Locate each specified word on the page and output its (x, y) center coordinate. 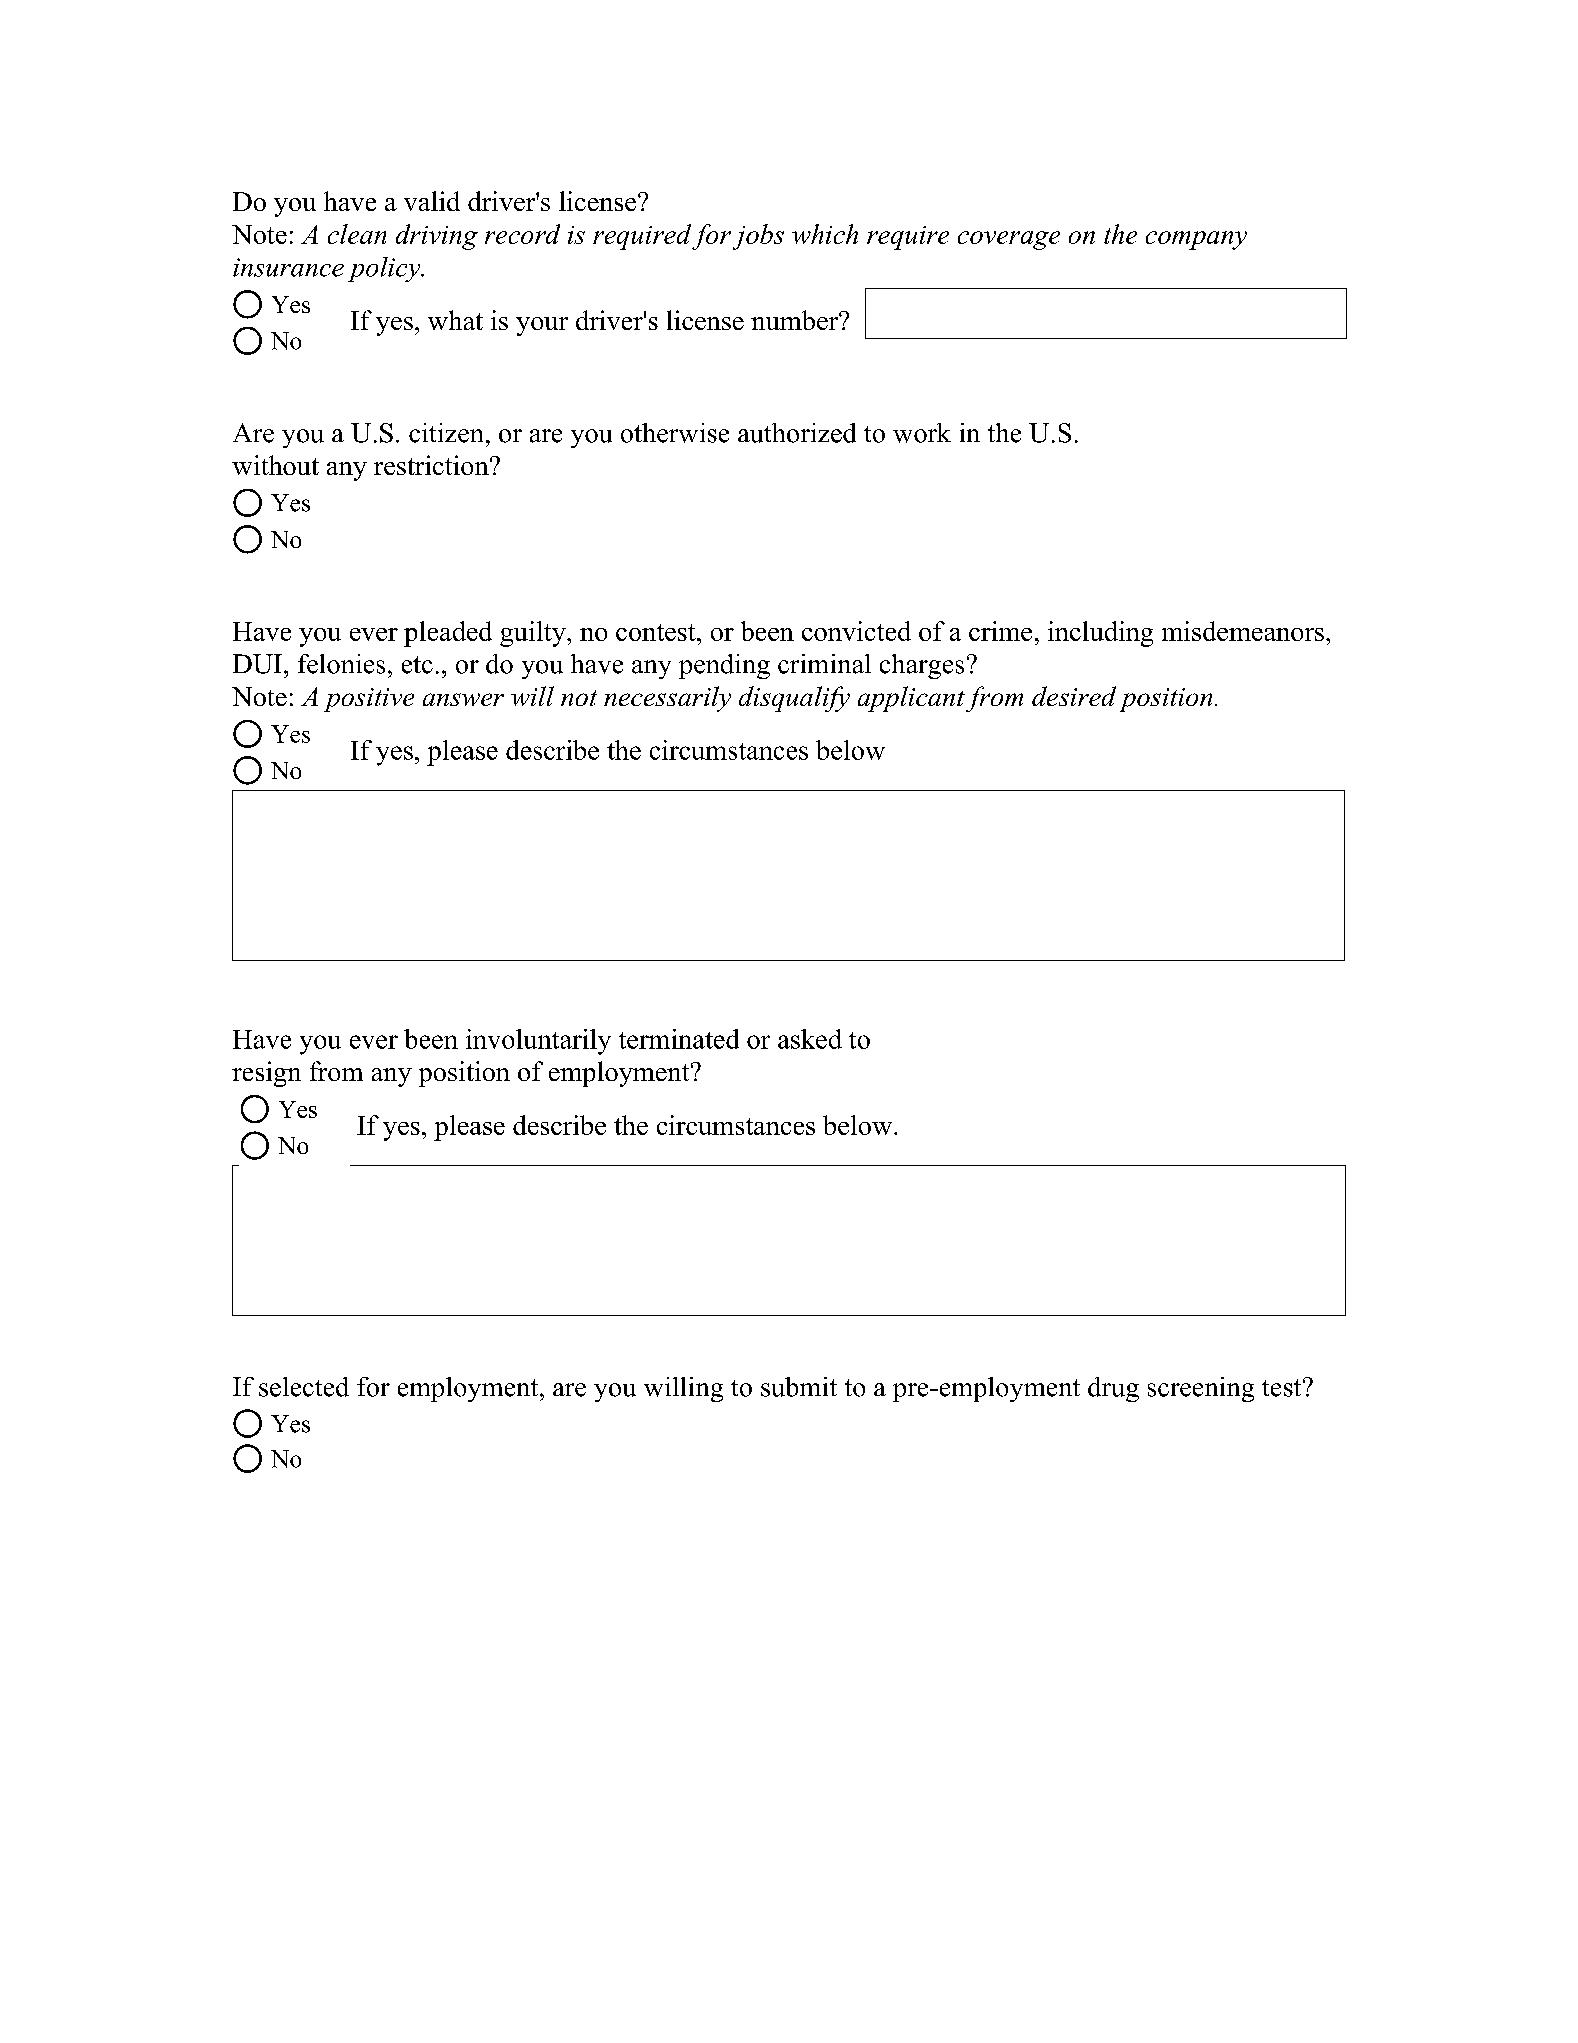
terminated (679, 1039)
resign (266, 1074)
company (1196, 240)
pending (724, 666)
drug (1113, 1389)
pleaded (448, 634)
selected (304, 1387)
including (1100, 634)
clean (357, 234)
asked (810, 1039)
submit (799, 1387)
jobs (758, 237)
